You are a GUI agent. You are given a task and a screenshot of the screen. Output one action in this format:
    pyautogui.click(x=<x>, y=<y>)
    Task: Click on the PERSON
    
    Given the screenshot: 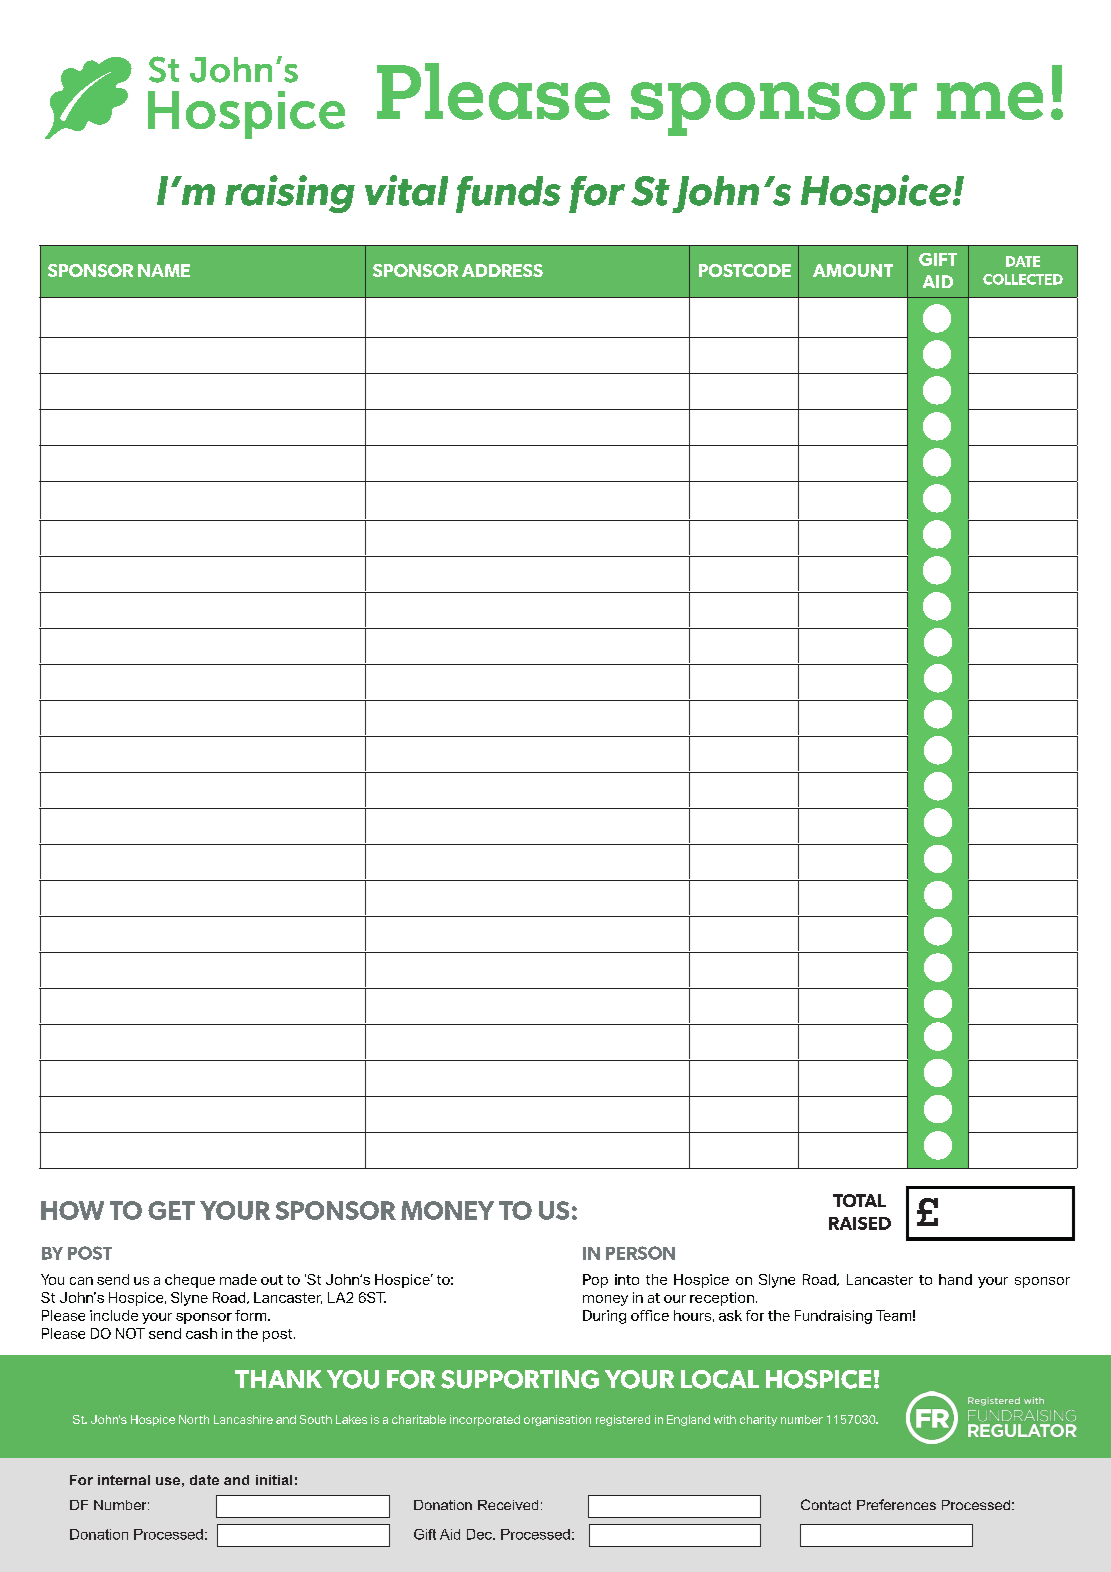 What is the action you would take?
    pyautogui.click(x=640, y=1253)
